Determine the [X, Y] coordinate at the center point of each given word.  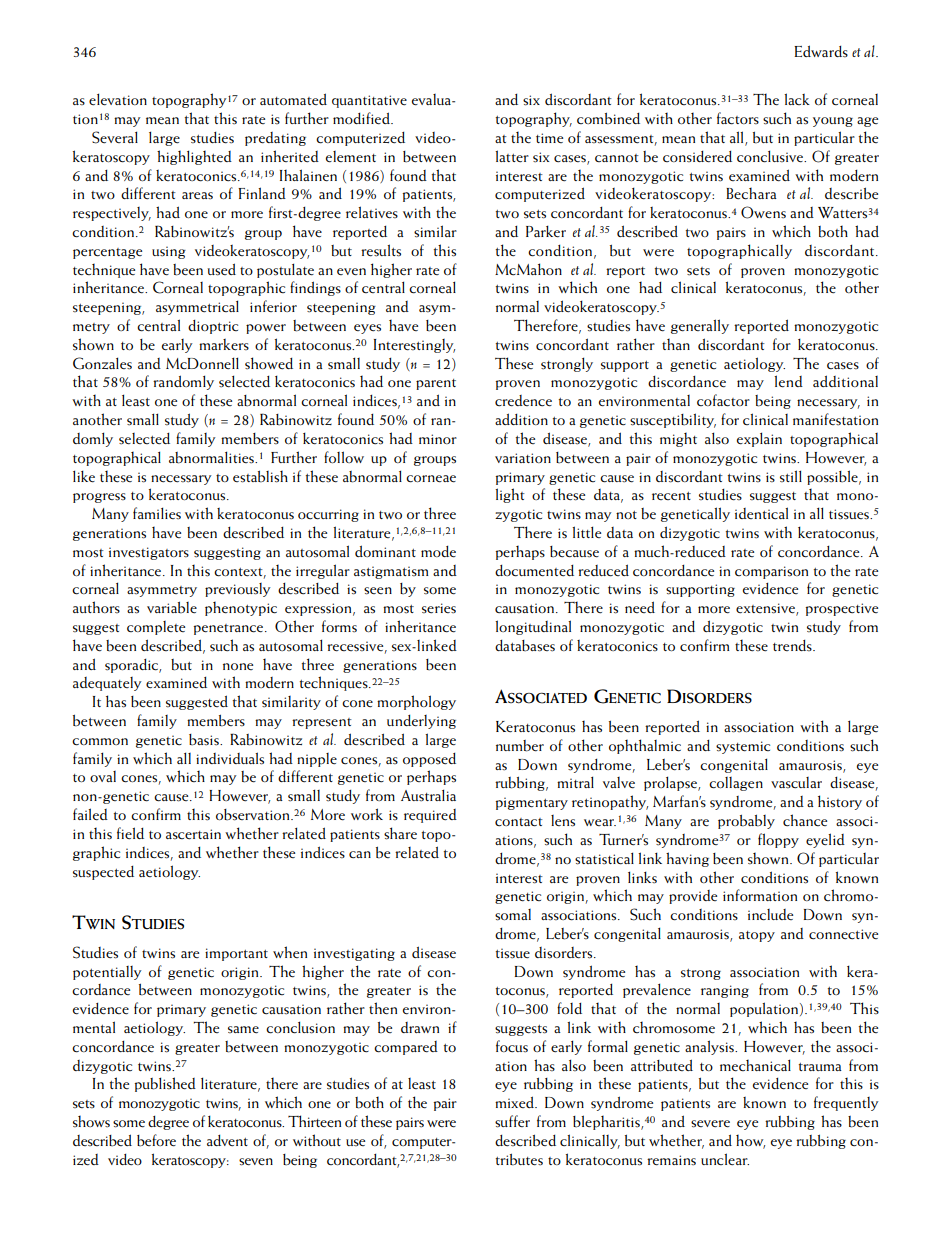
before [156, 1140]
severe [710, 1124]
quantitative [369, 101]
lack [797, 99]
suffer [512, 1121]
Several [115, 137]
